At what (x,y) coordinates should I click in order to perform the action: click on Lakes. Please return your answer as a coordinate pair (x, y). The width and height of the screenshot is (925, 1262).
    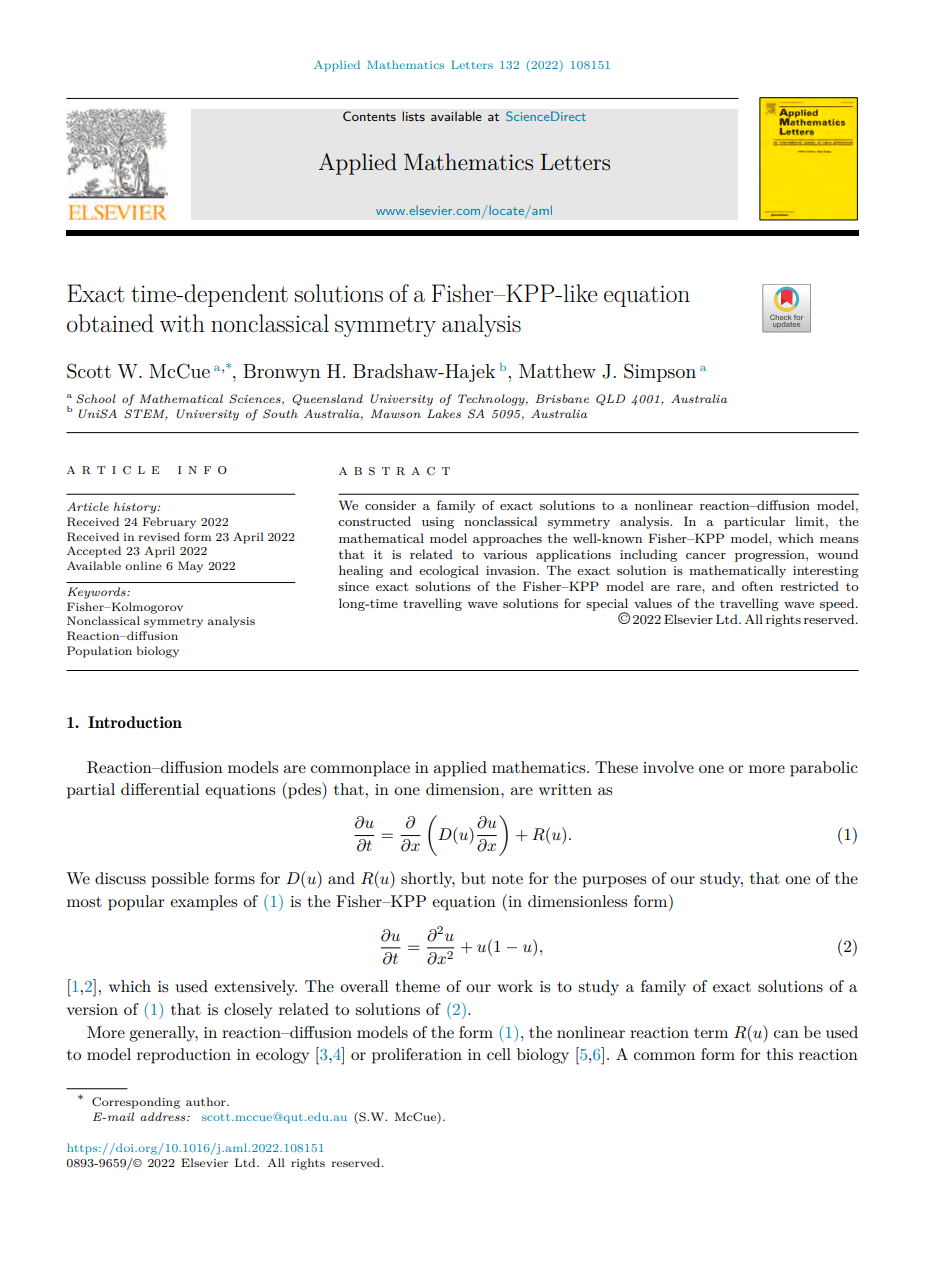
    Looking at the image, I should click on (444, 413).
